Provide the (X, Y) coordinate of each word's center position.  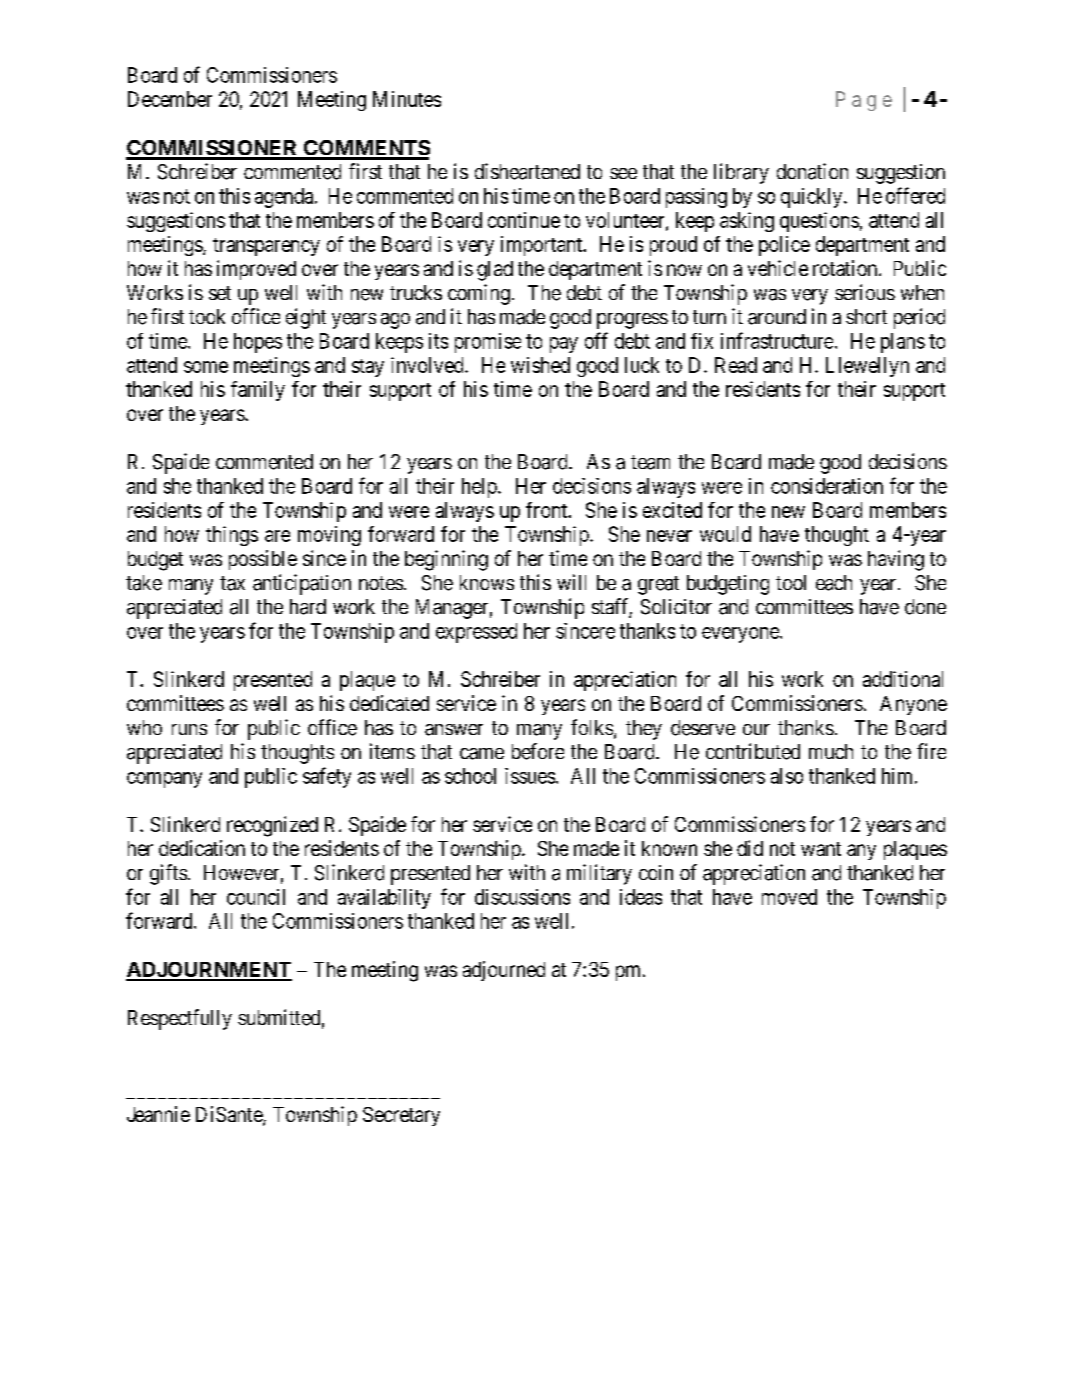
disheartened (527, 171)
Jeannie (158, 1114)
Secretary (401, 1116)
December (170, 99)
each (834, 583)
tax (232, 583)
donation (812, 171)
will (571, 582)
